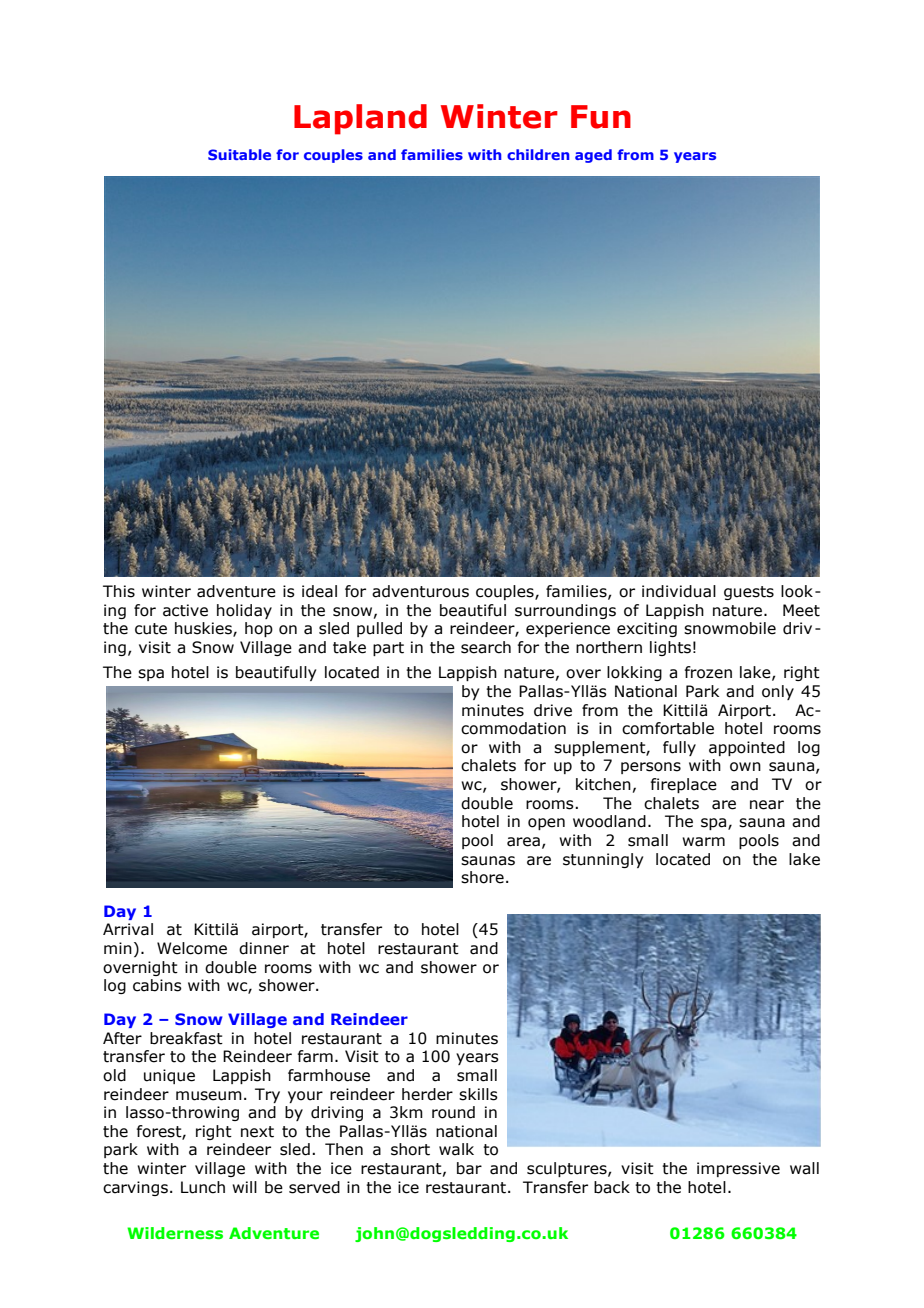 The height and width of the screenshot is (1308, 924). What do you see at coordinates (708, 672) in the screenshot?
I see `frozen` at bounding box center [708, 672].
